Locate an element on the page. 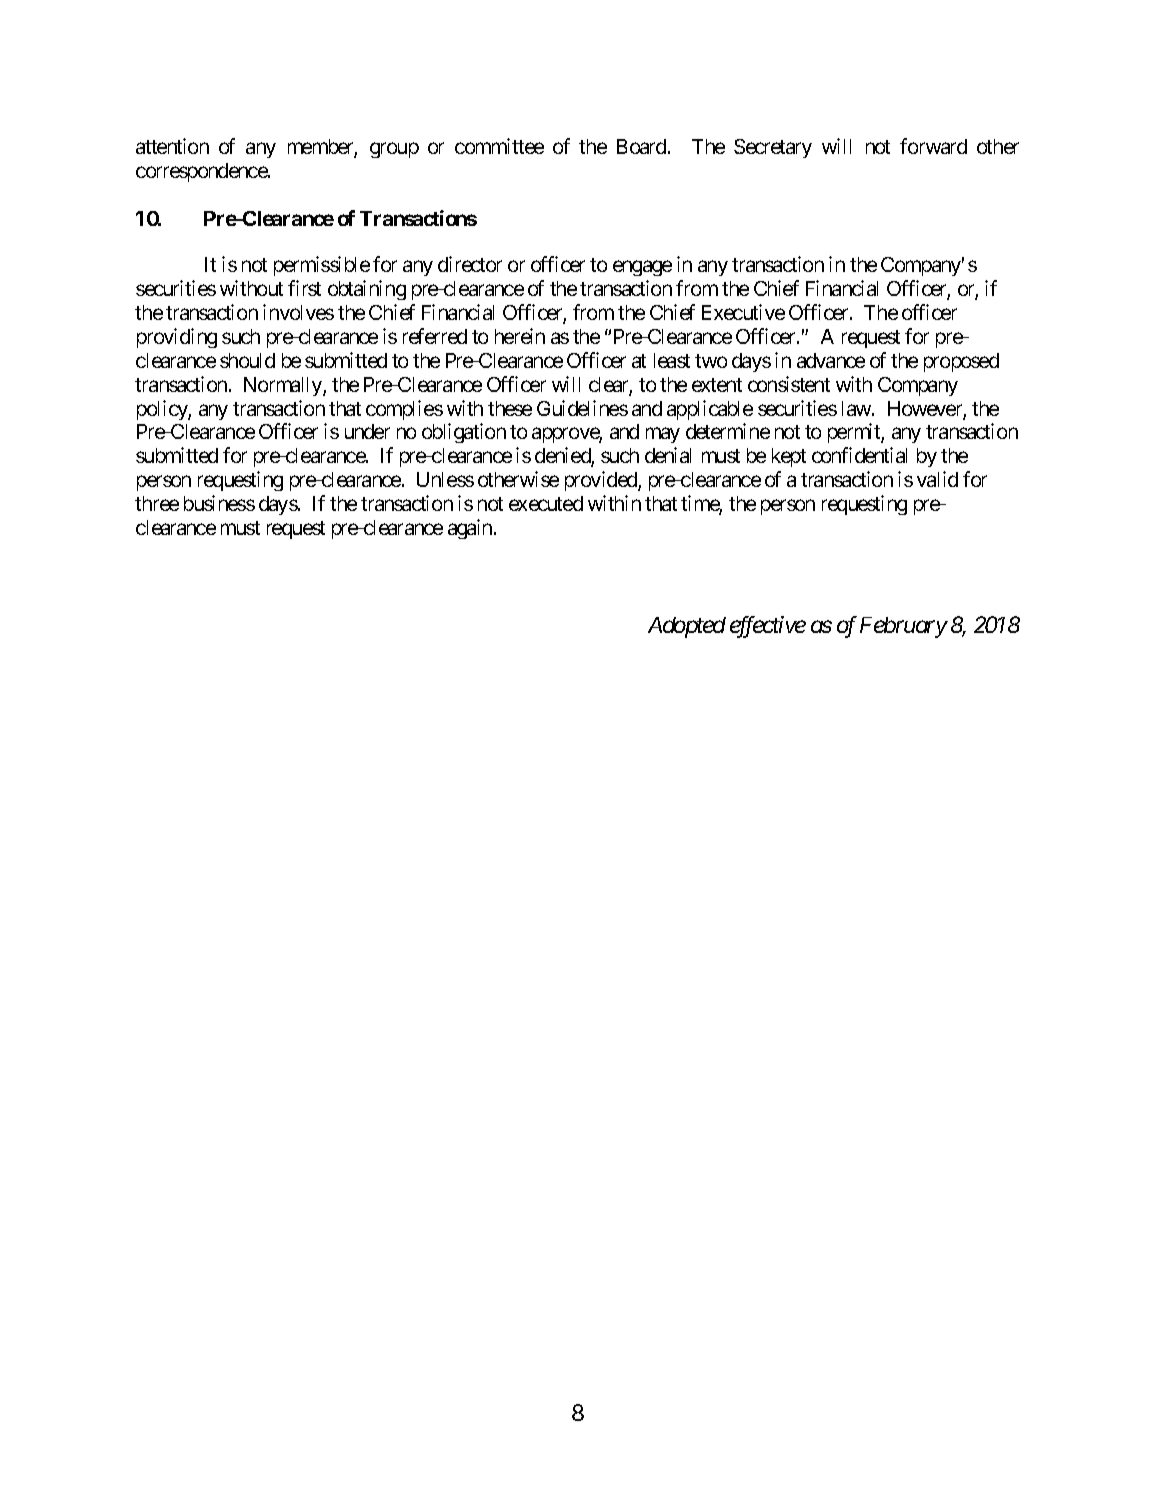 The height and width of the page is (1495, 1155). herein is located at coordinates (520, 336).
